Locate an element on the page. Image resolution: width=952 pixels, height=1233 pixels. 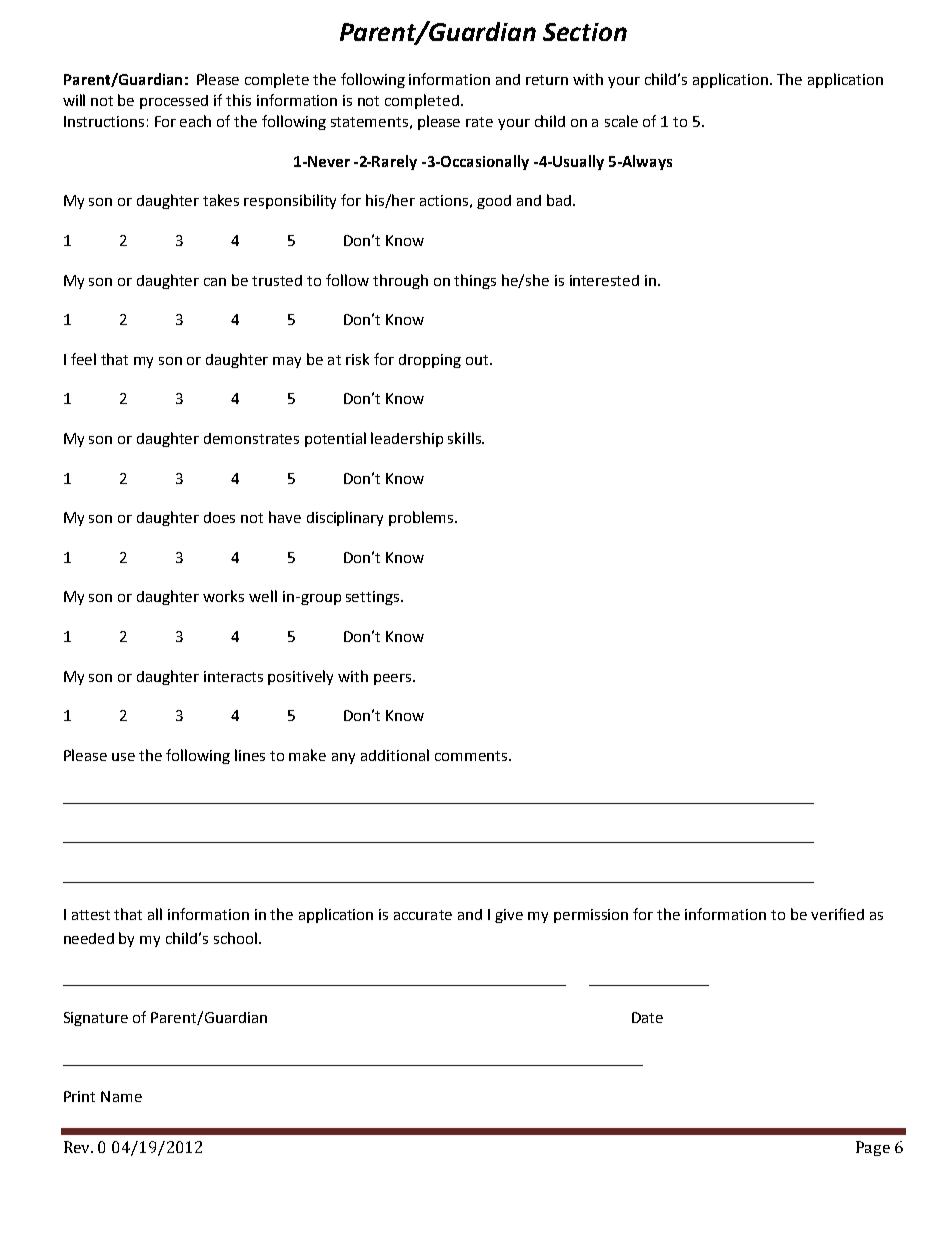
use is located at coordinates (123, 757).
